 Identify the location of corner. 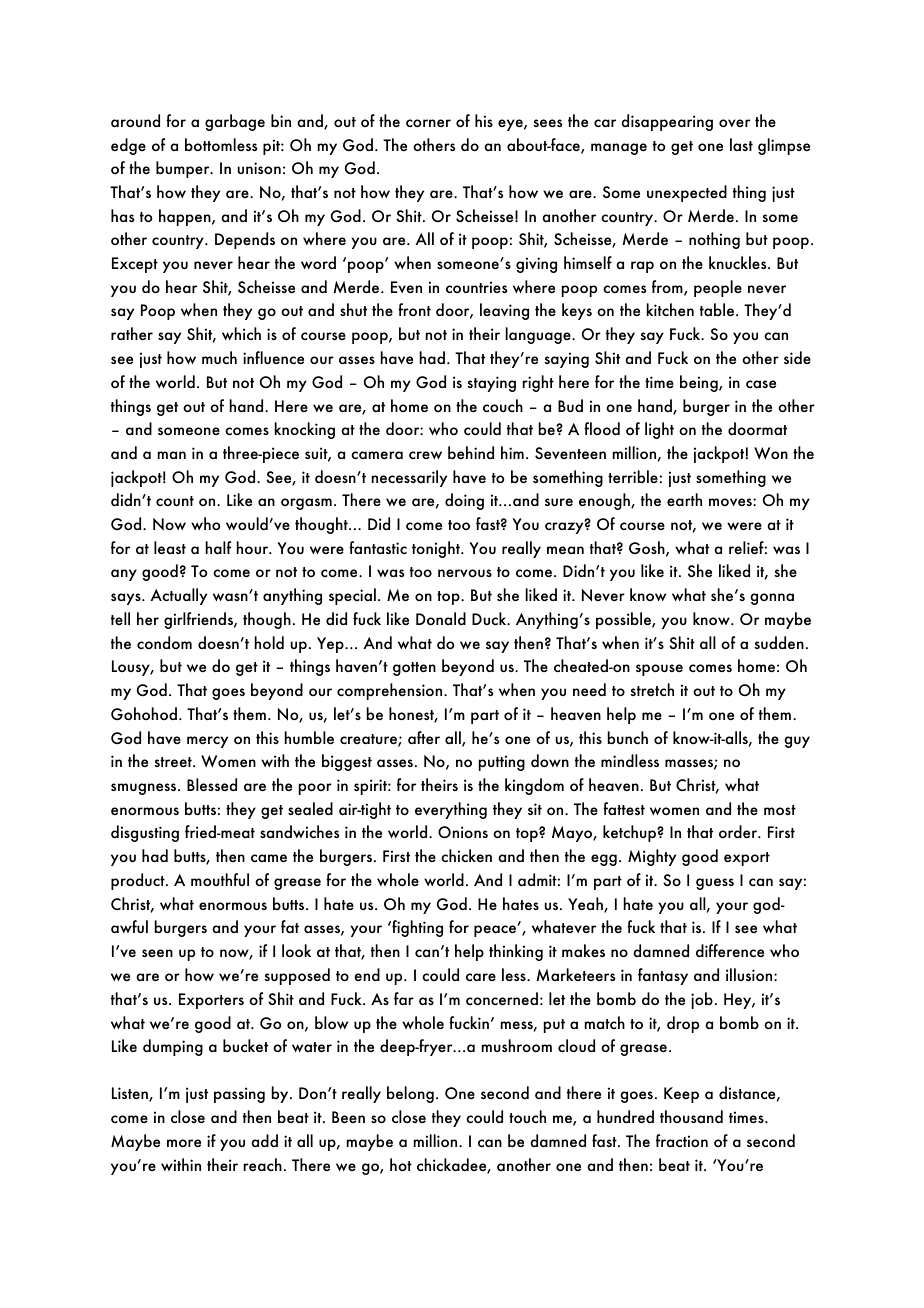
(428, 123).
